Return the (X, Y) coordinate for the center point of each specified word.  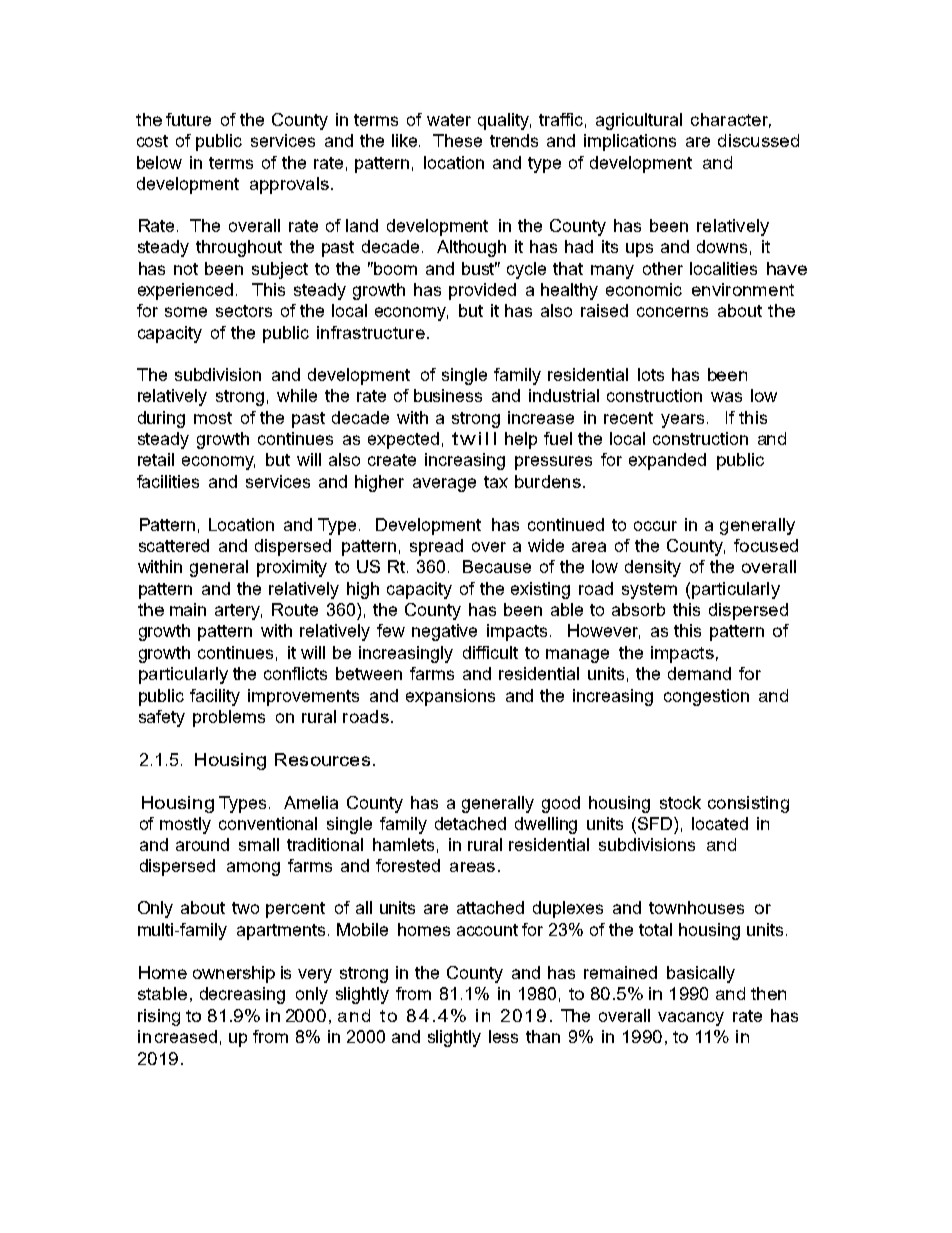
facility (215, 697)
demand (699, 673)
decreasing (242, 995)
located (720, 823)
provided (482, 291)
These (457, 140)
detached (470, 823)
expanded (667, 461)
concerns (672, 312)
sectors (244, 311)
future (188, 119)
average (444, 485)
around (202, 844)
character (731, 120)
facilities (168, 481)
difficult (490, 652)
